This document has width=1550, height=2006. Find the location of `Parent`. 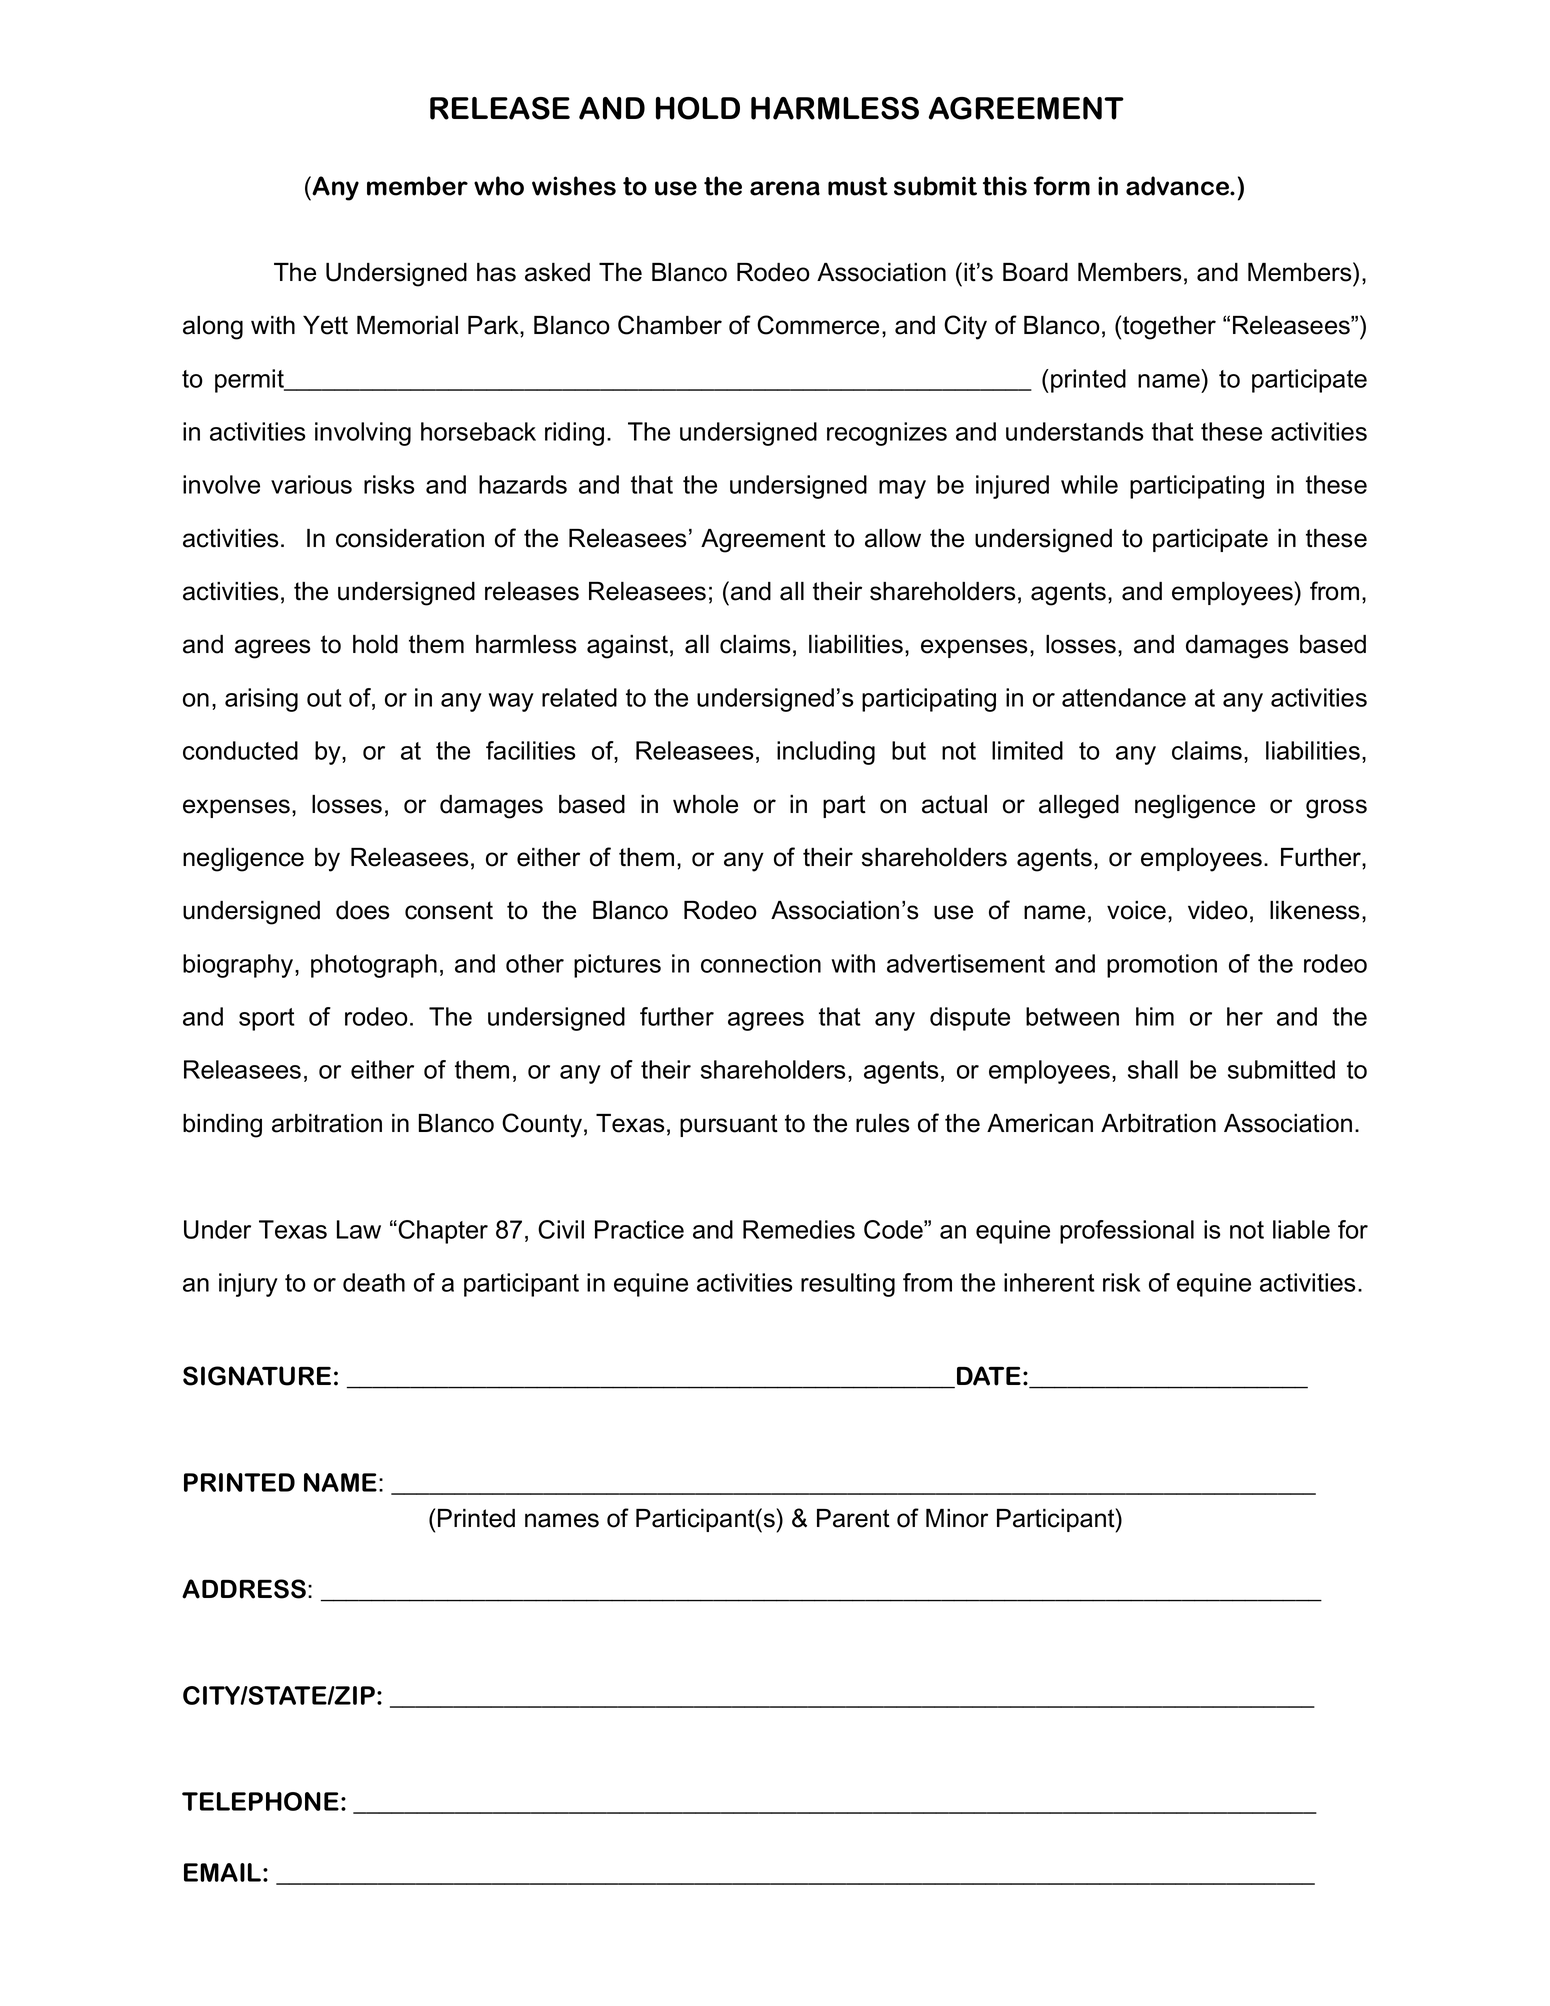

Parent is located at coordinates (853, 1518).
